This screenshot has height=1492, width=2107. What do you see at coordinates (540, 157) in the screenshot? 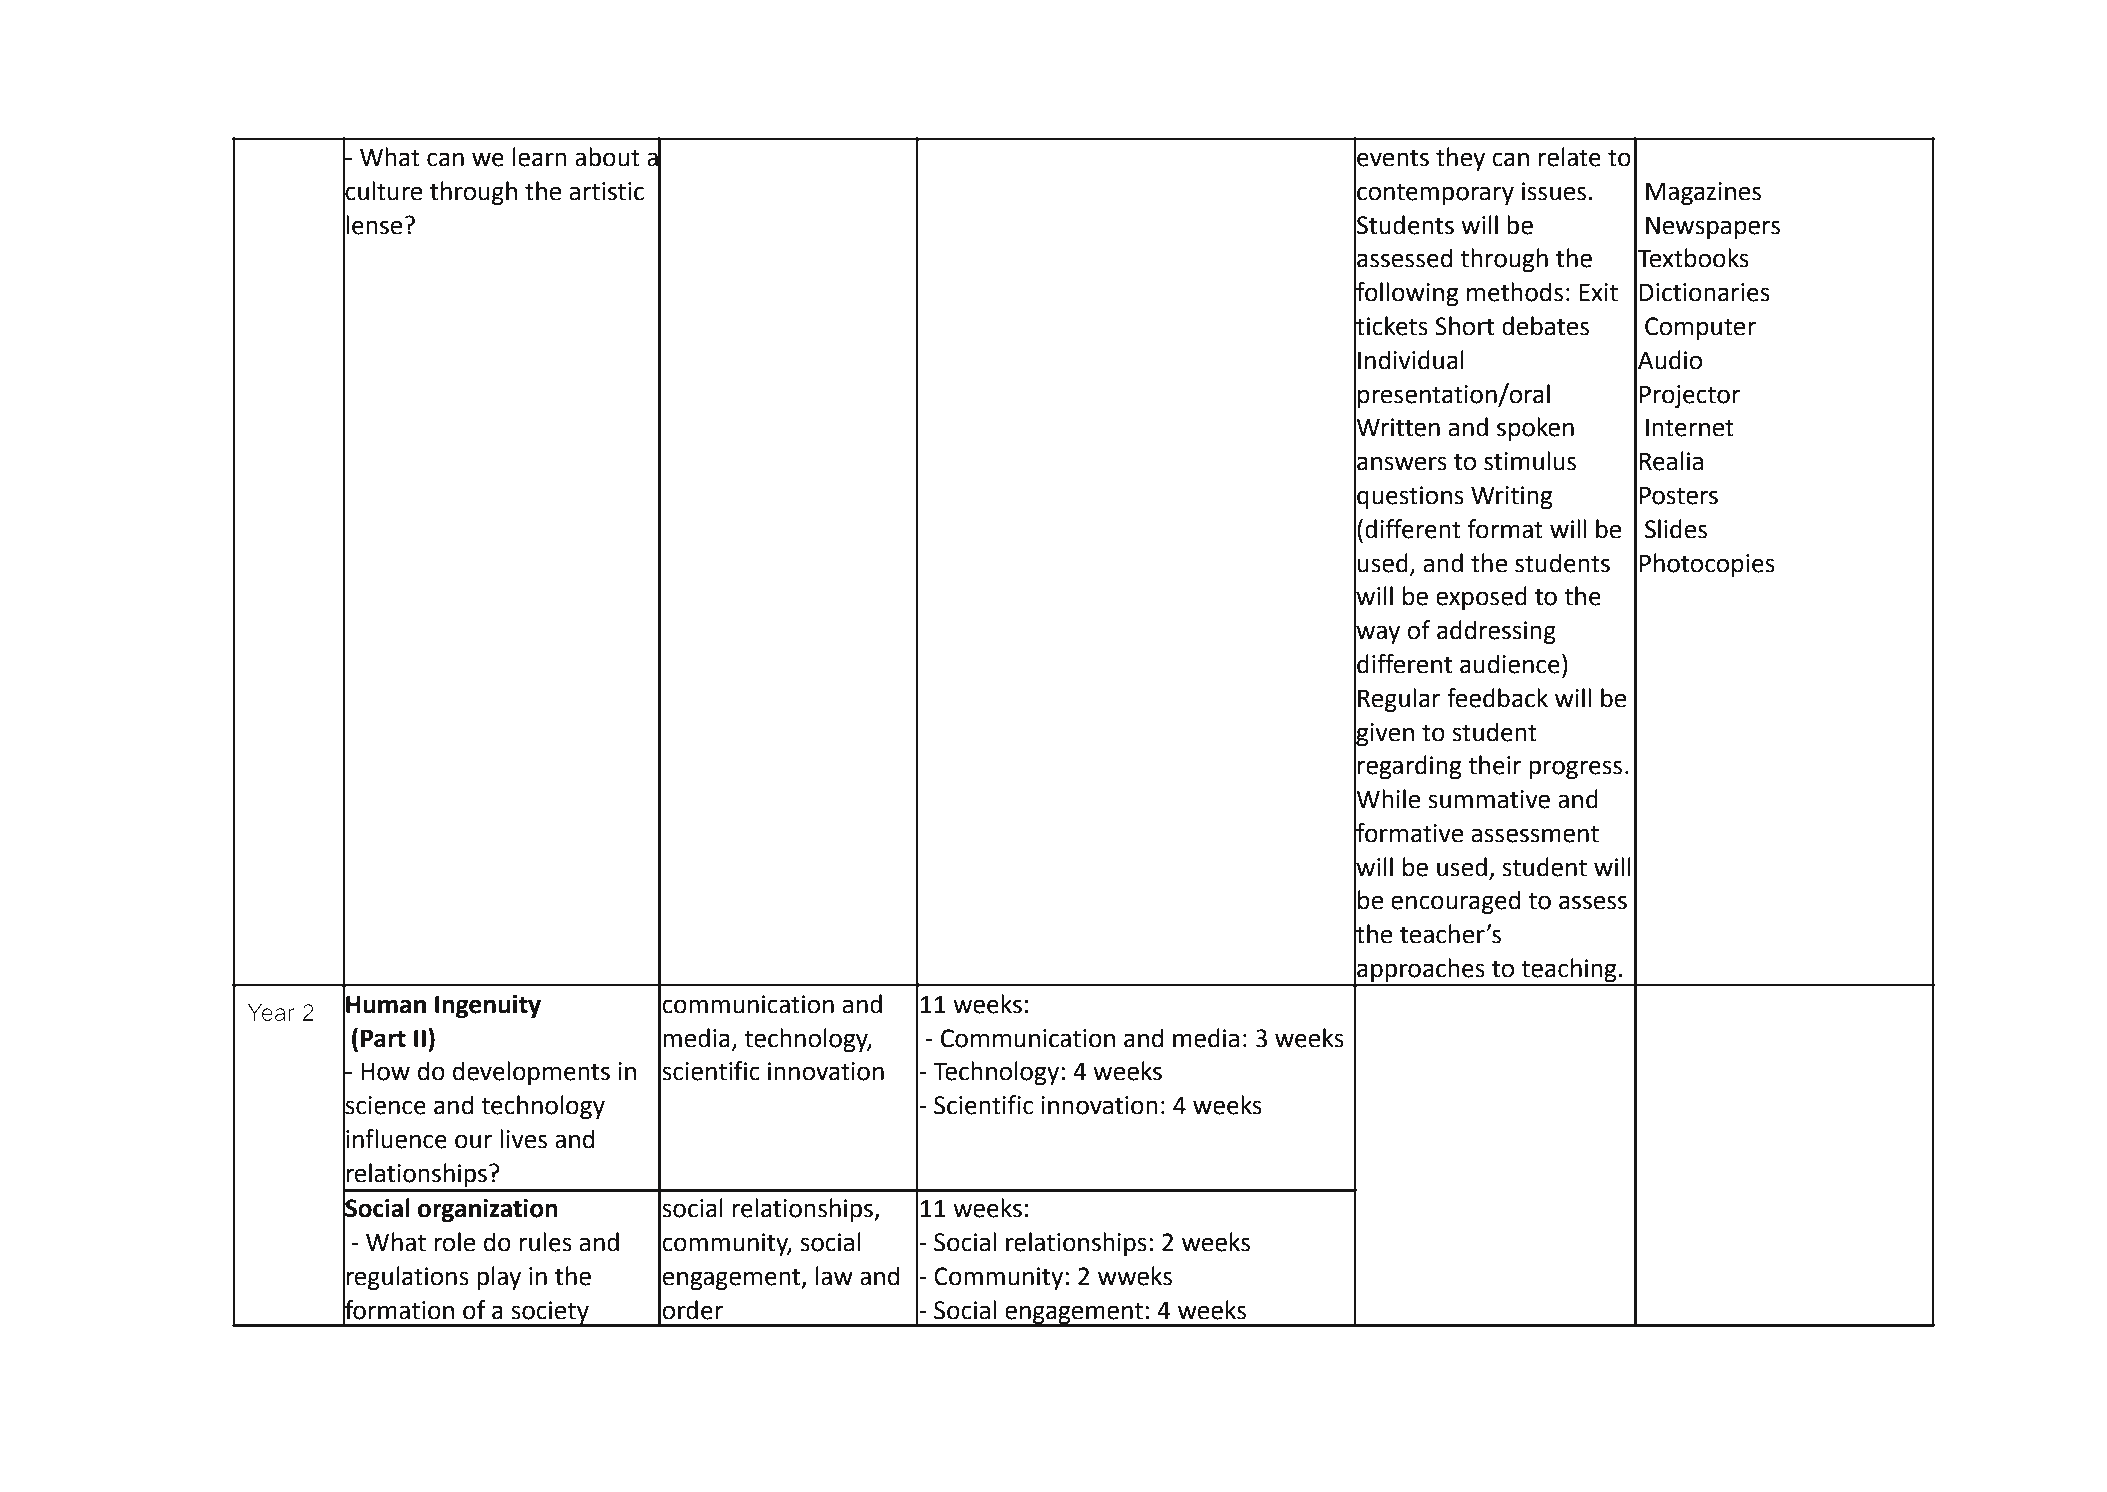
I see `learn` at bounding box center [540, 157].
